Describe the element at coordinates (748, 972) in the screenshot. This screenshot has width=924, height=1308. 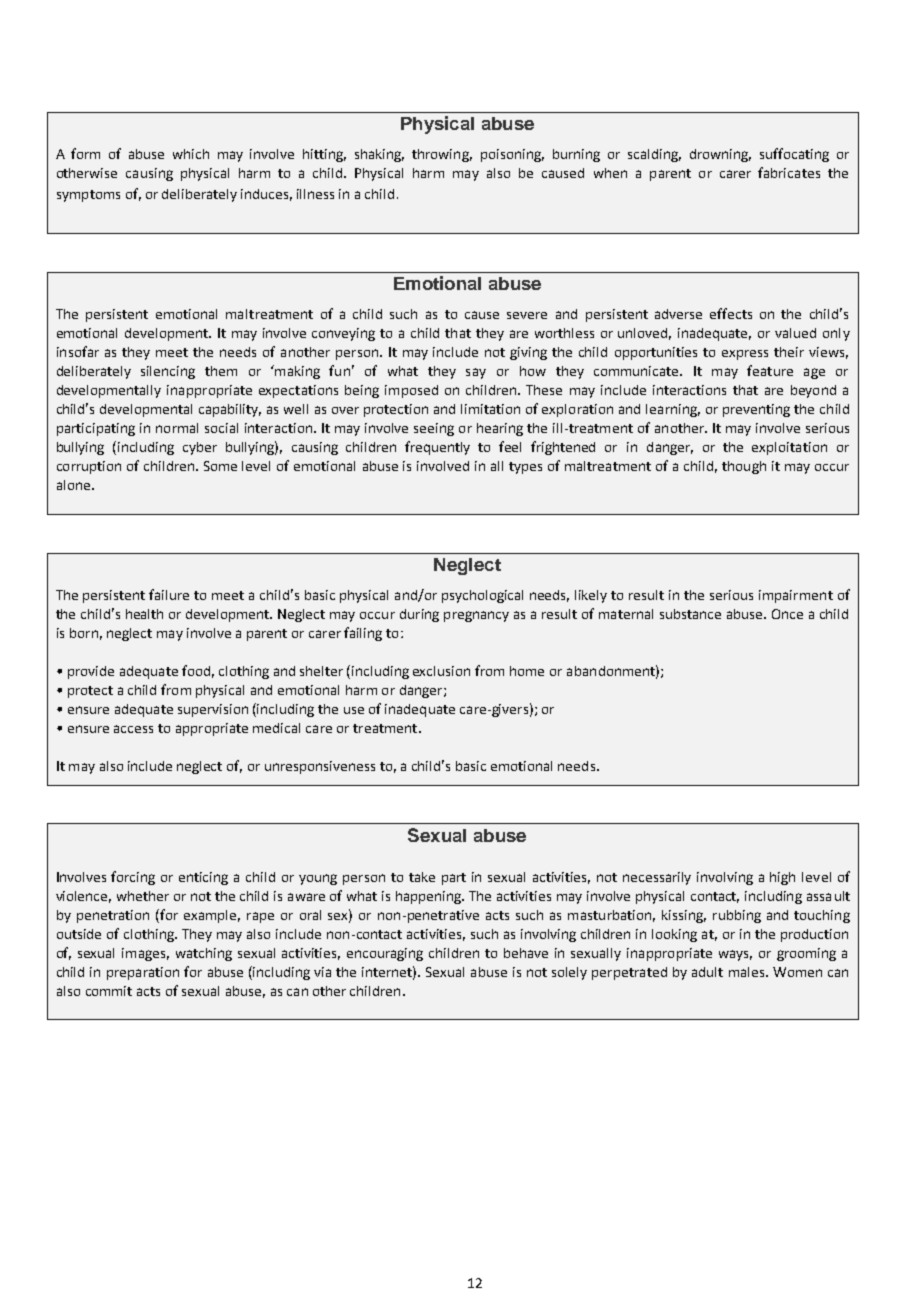
I see `males` at that location.
